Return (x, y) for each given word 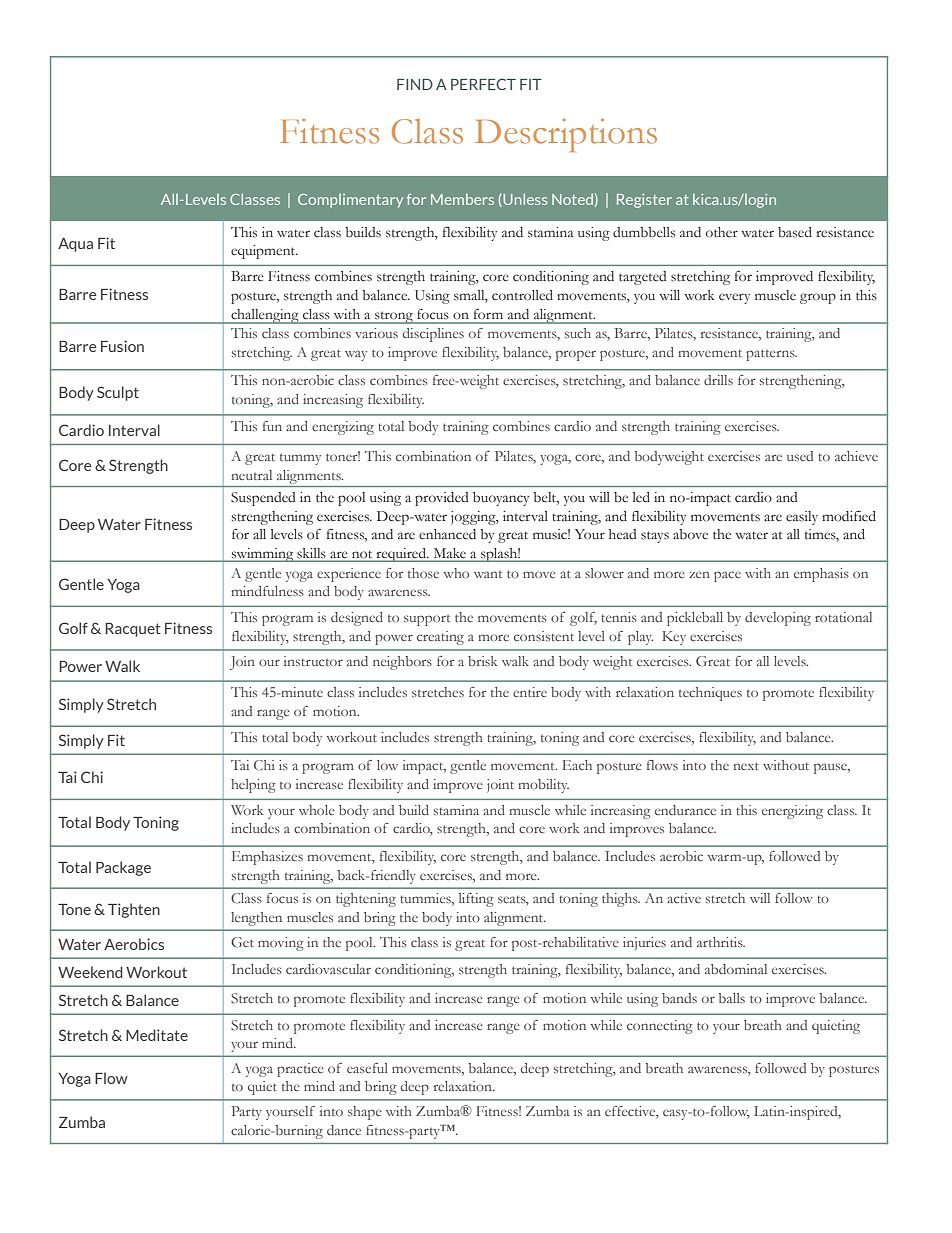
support (427, 620)
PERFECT (483, 84)
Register (644, 201)
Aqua (75, 245)
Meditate (157, 1035)
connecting (660, 1027)
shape (365, 1113)
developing (778, 619)
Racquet (133, 630)
